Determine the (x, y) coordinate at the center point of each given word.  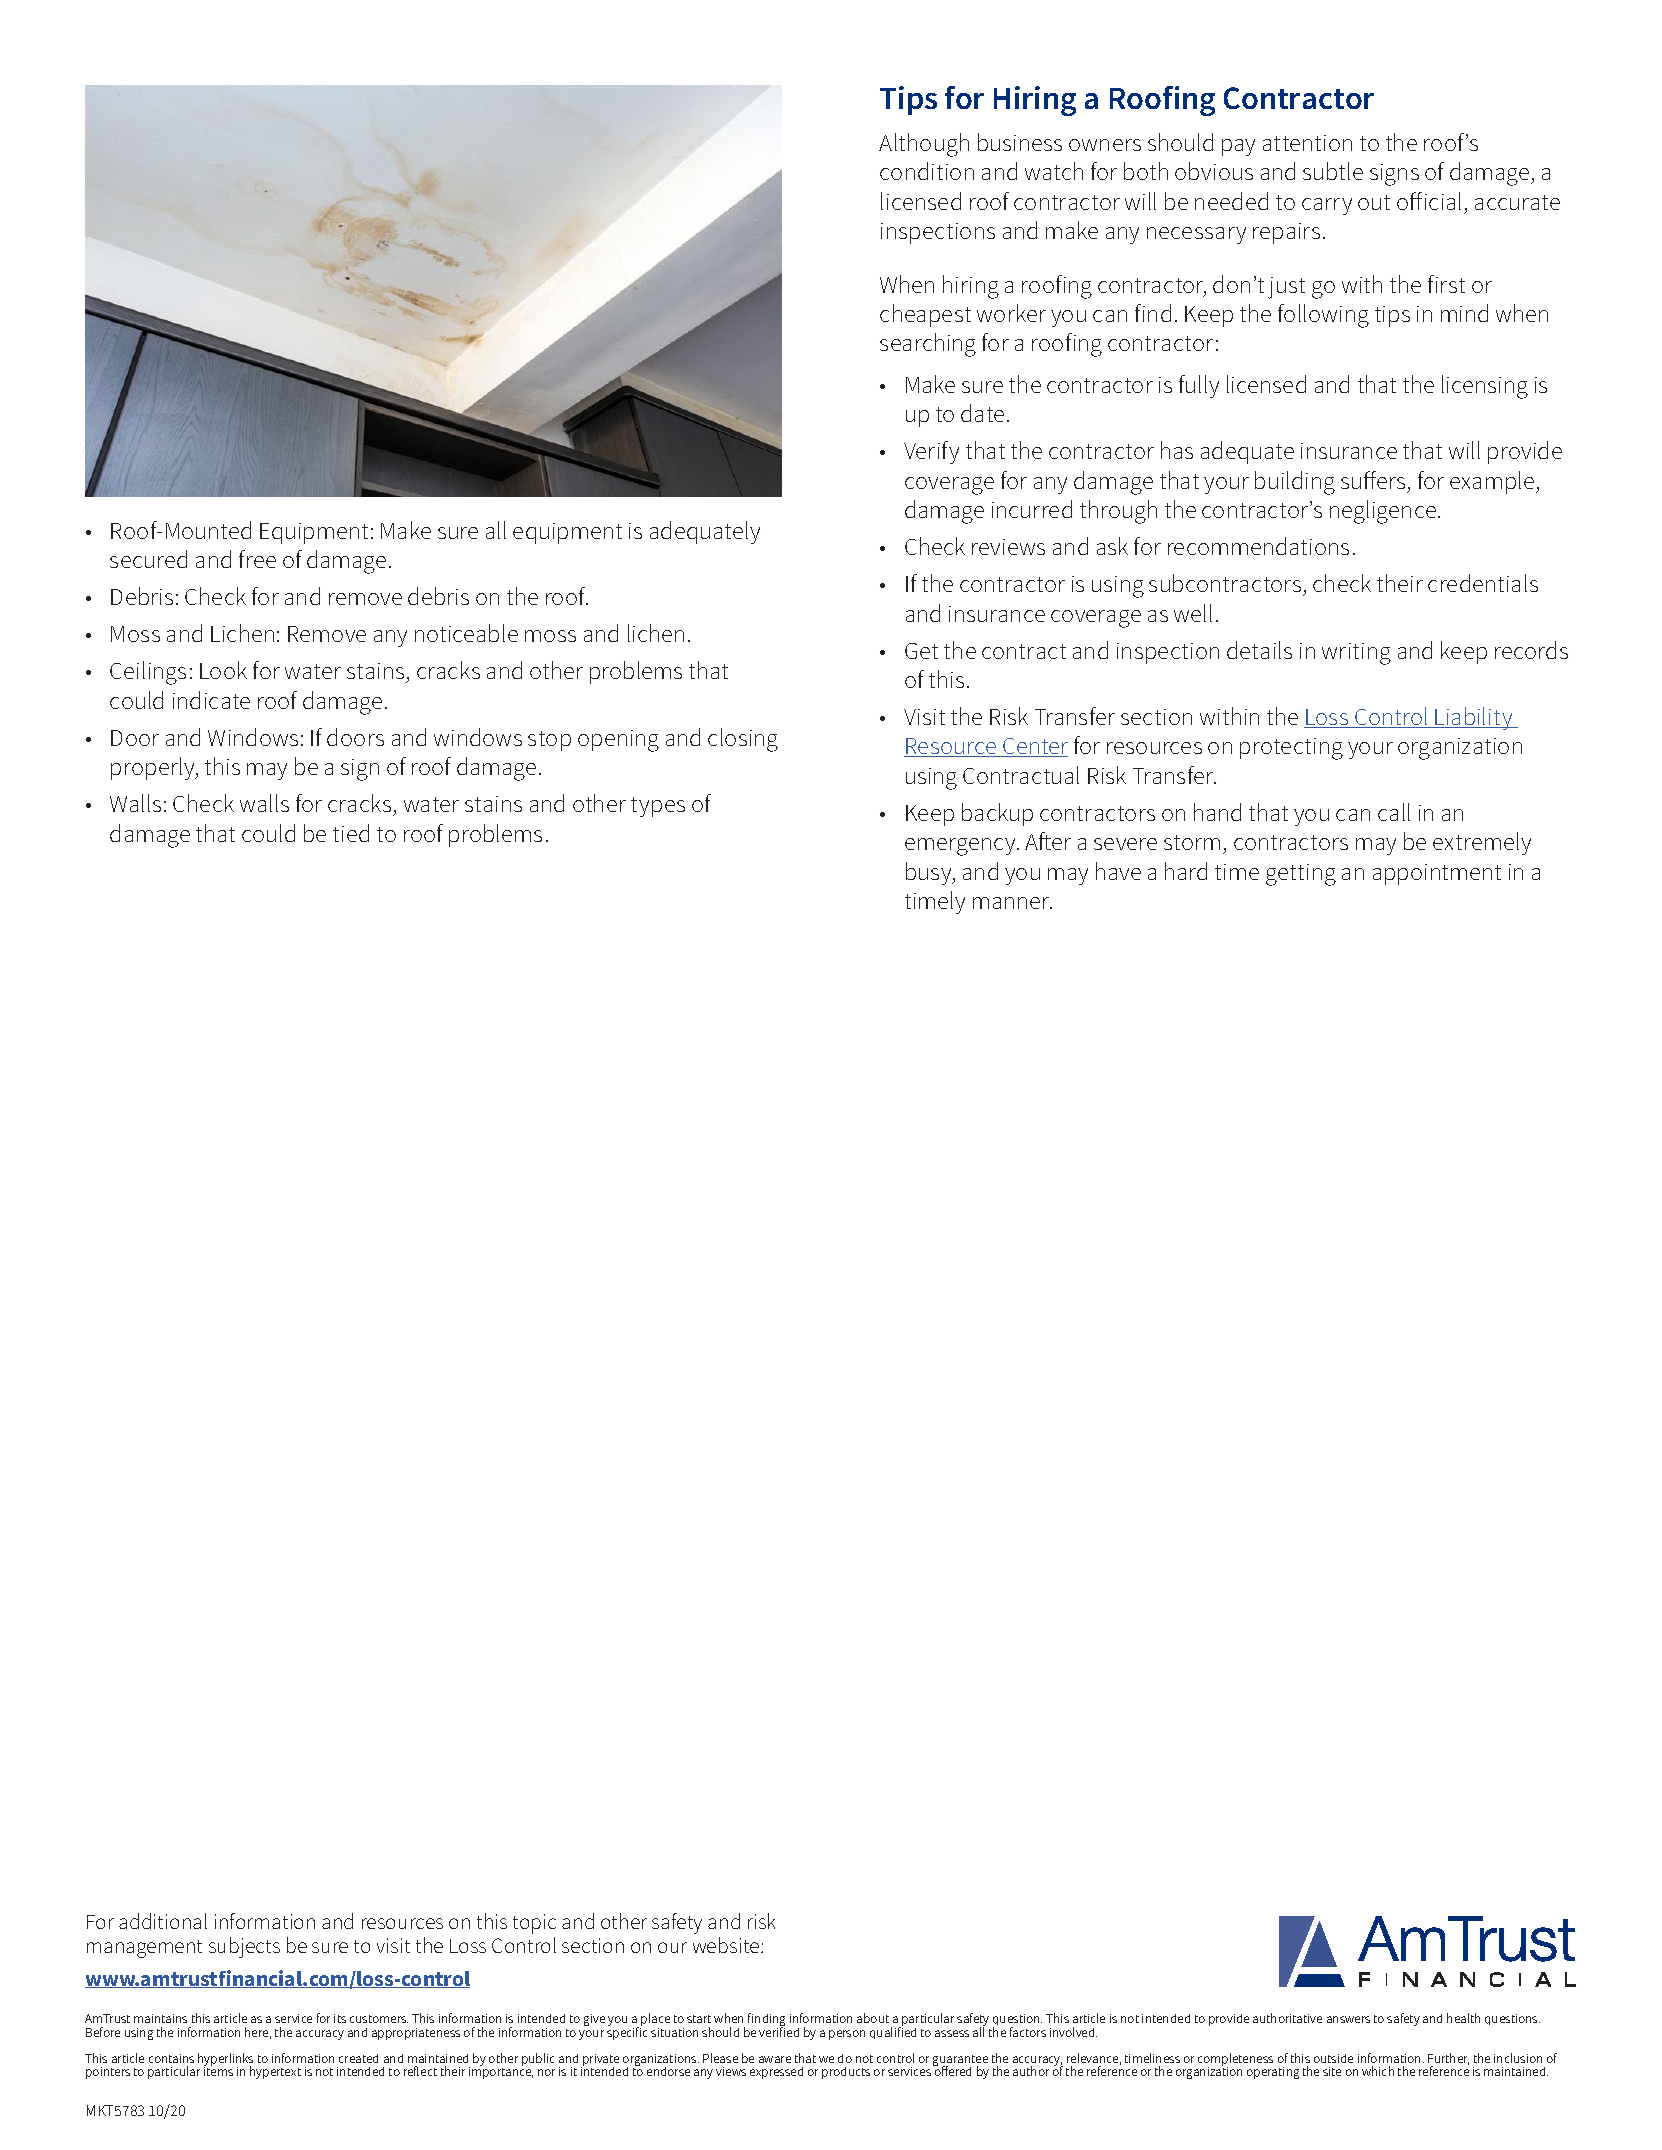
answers (1348, 2019)
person (847, 2035)
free (257, 559)
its (340, 2018)
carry (1327, 206)
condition (927, 171)
